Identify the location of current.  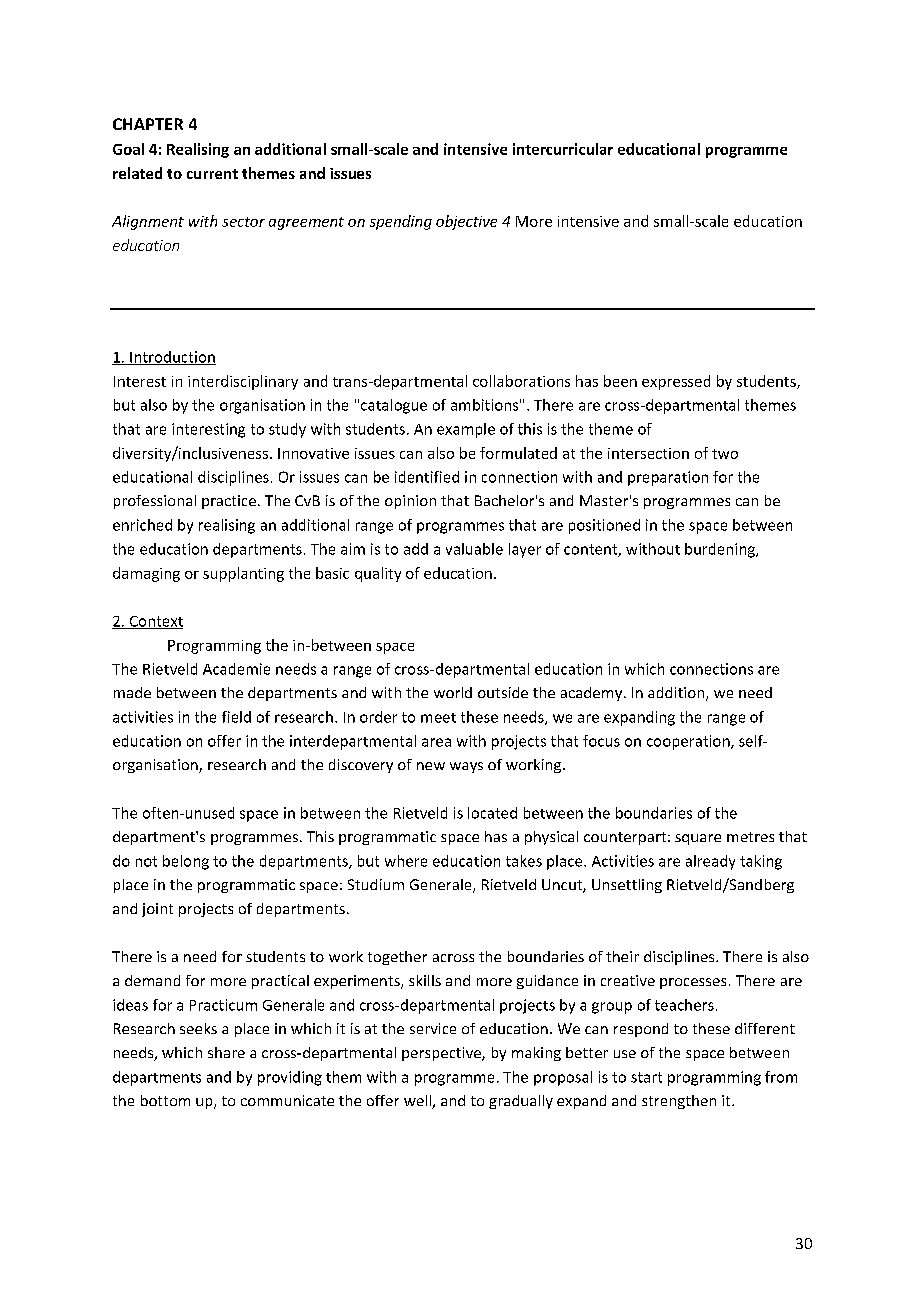
(212, 174).
